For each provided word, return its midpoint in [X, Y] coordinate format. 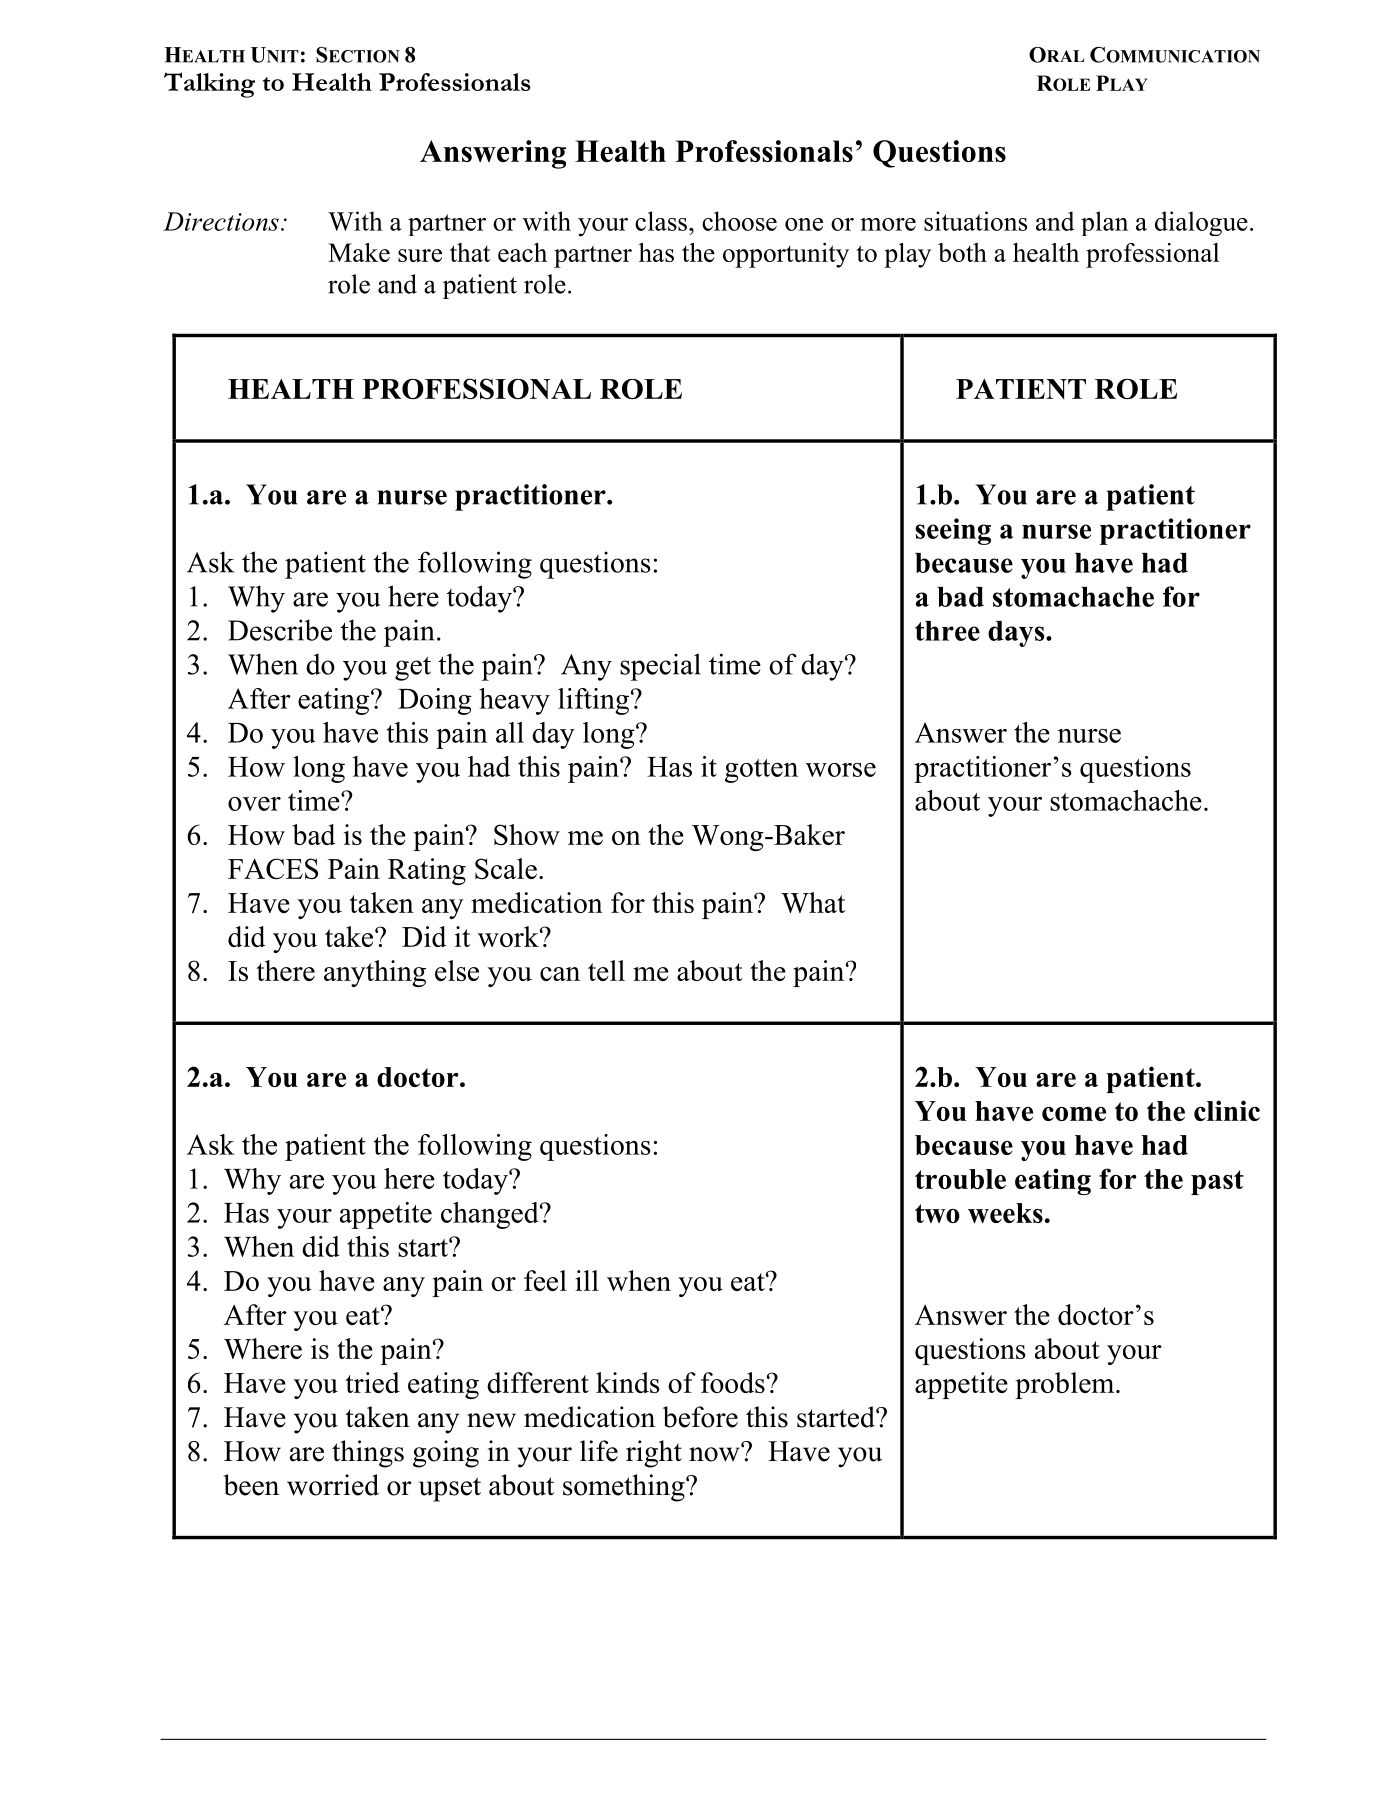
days [1017, 634]
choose [739, 221]
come [1074, 1114]
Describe [280, 630]
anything [375, 973]
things [368, 1454]
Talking [209, 85]
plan [1104, 223]
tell [606, 970]
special [660, 667]
